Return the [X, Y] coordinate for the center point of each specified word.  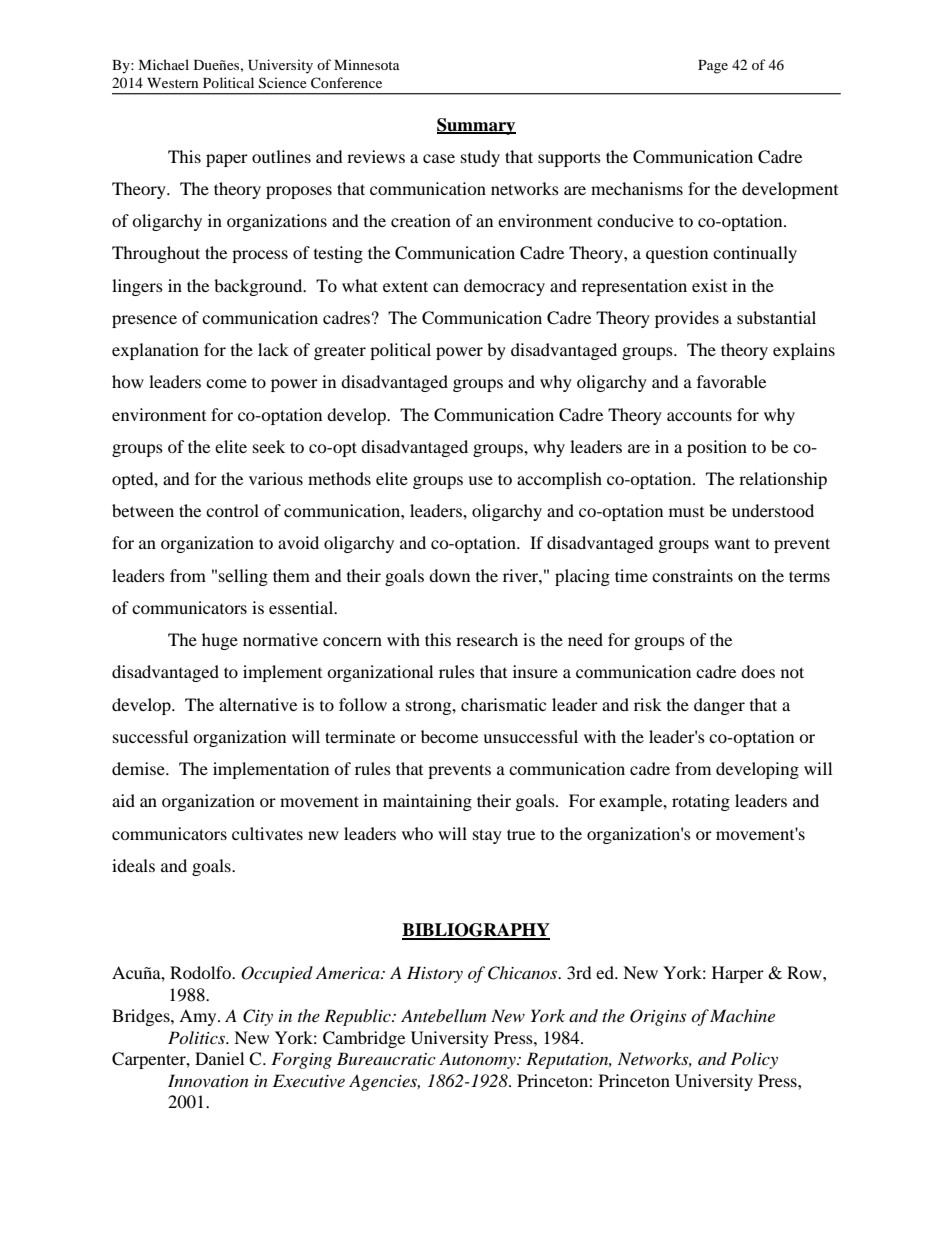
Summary [476, 126]
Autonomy [478, 1060]
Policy [754, 1060]
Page [713, 67]
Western [172, 83]
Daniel [219, 1058]
